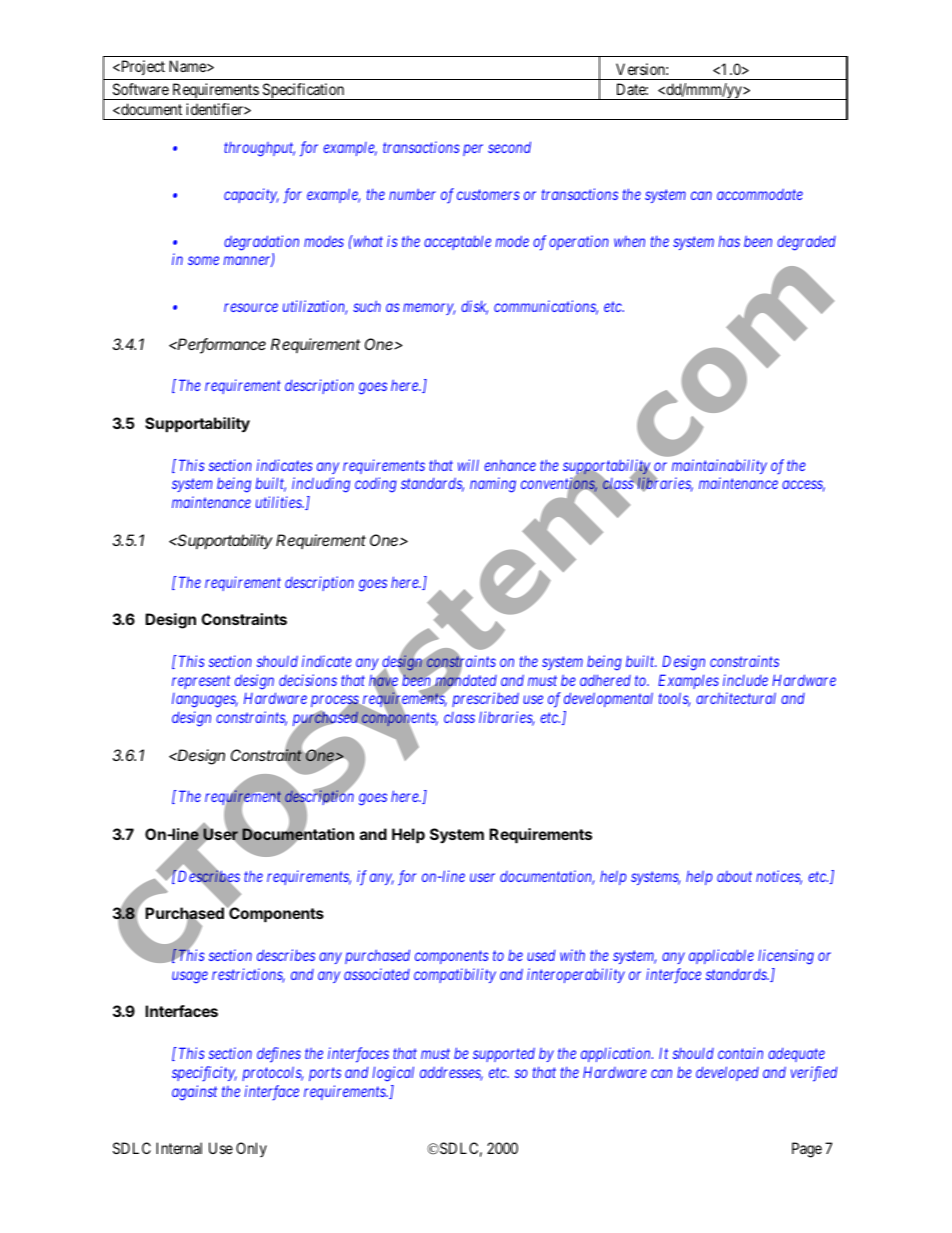 The width and height of the screenshot is (952, 1233). Describe the element at coordinates (451, 1073) in the screenshot. I see `addresses` at that location.
